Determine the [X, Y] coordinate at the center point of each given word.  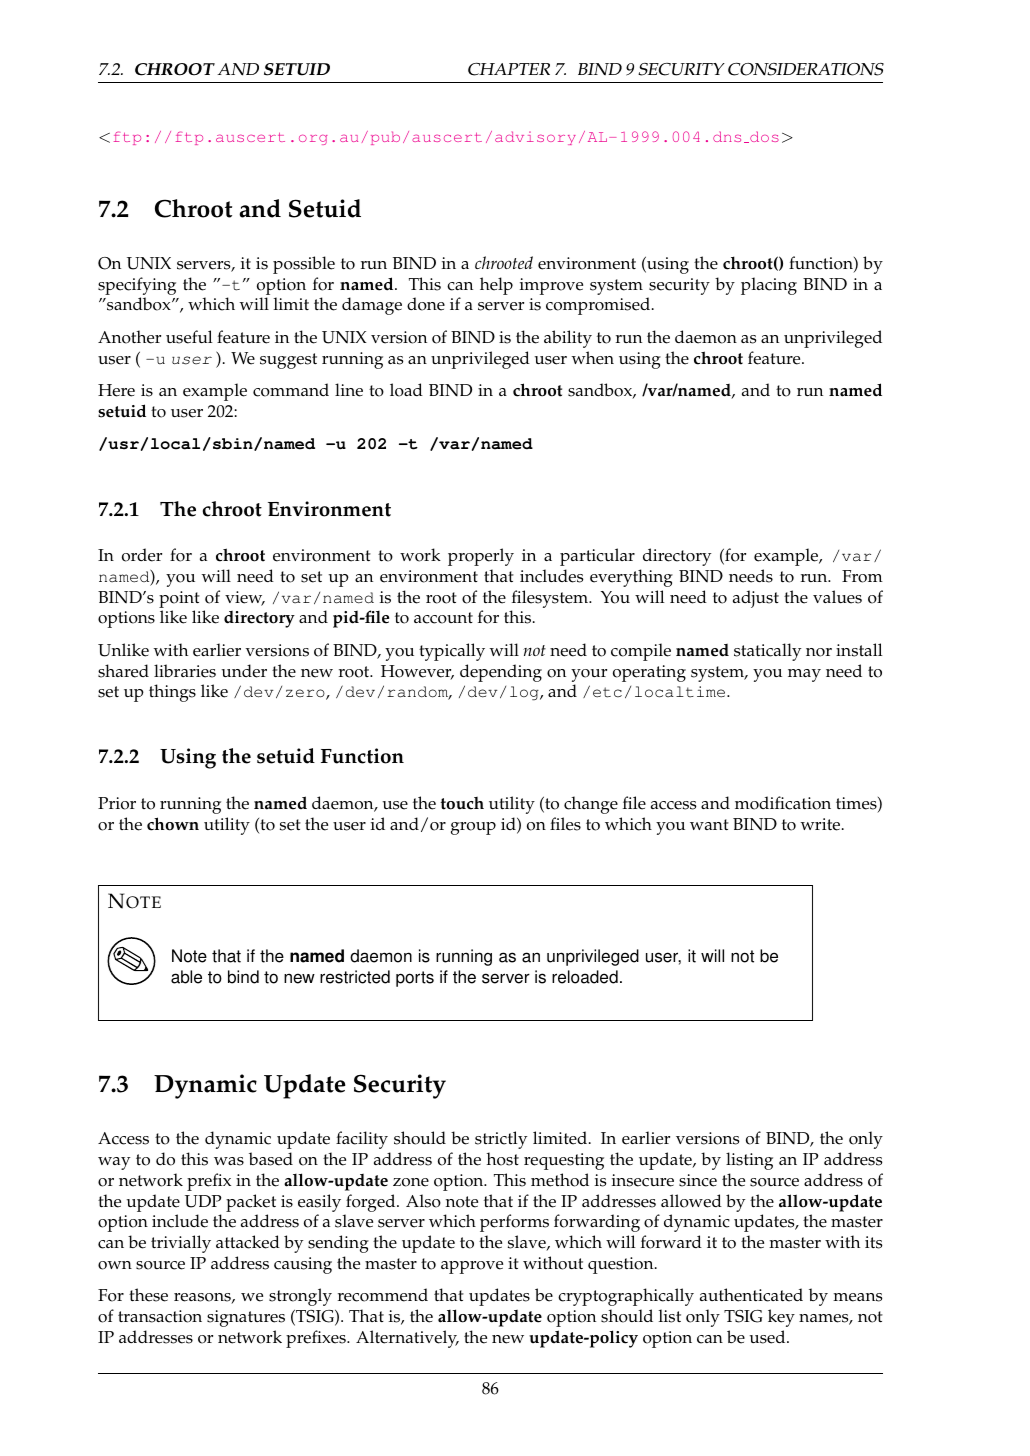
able [186, 977]
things [172, 693]
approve [472, 1267]
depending [501, 673]
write [821, 824]
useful [189, 337]
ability [568, 339]
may [804, 675]
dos [763, 137]
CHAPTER [509, 69]
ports [415, 979]
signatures [246, 1318]
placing [769, 286]
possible [304, 265]
